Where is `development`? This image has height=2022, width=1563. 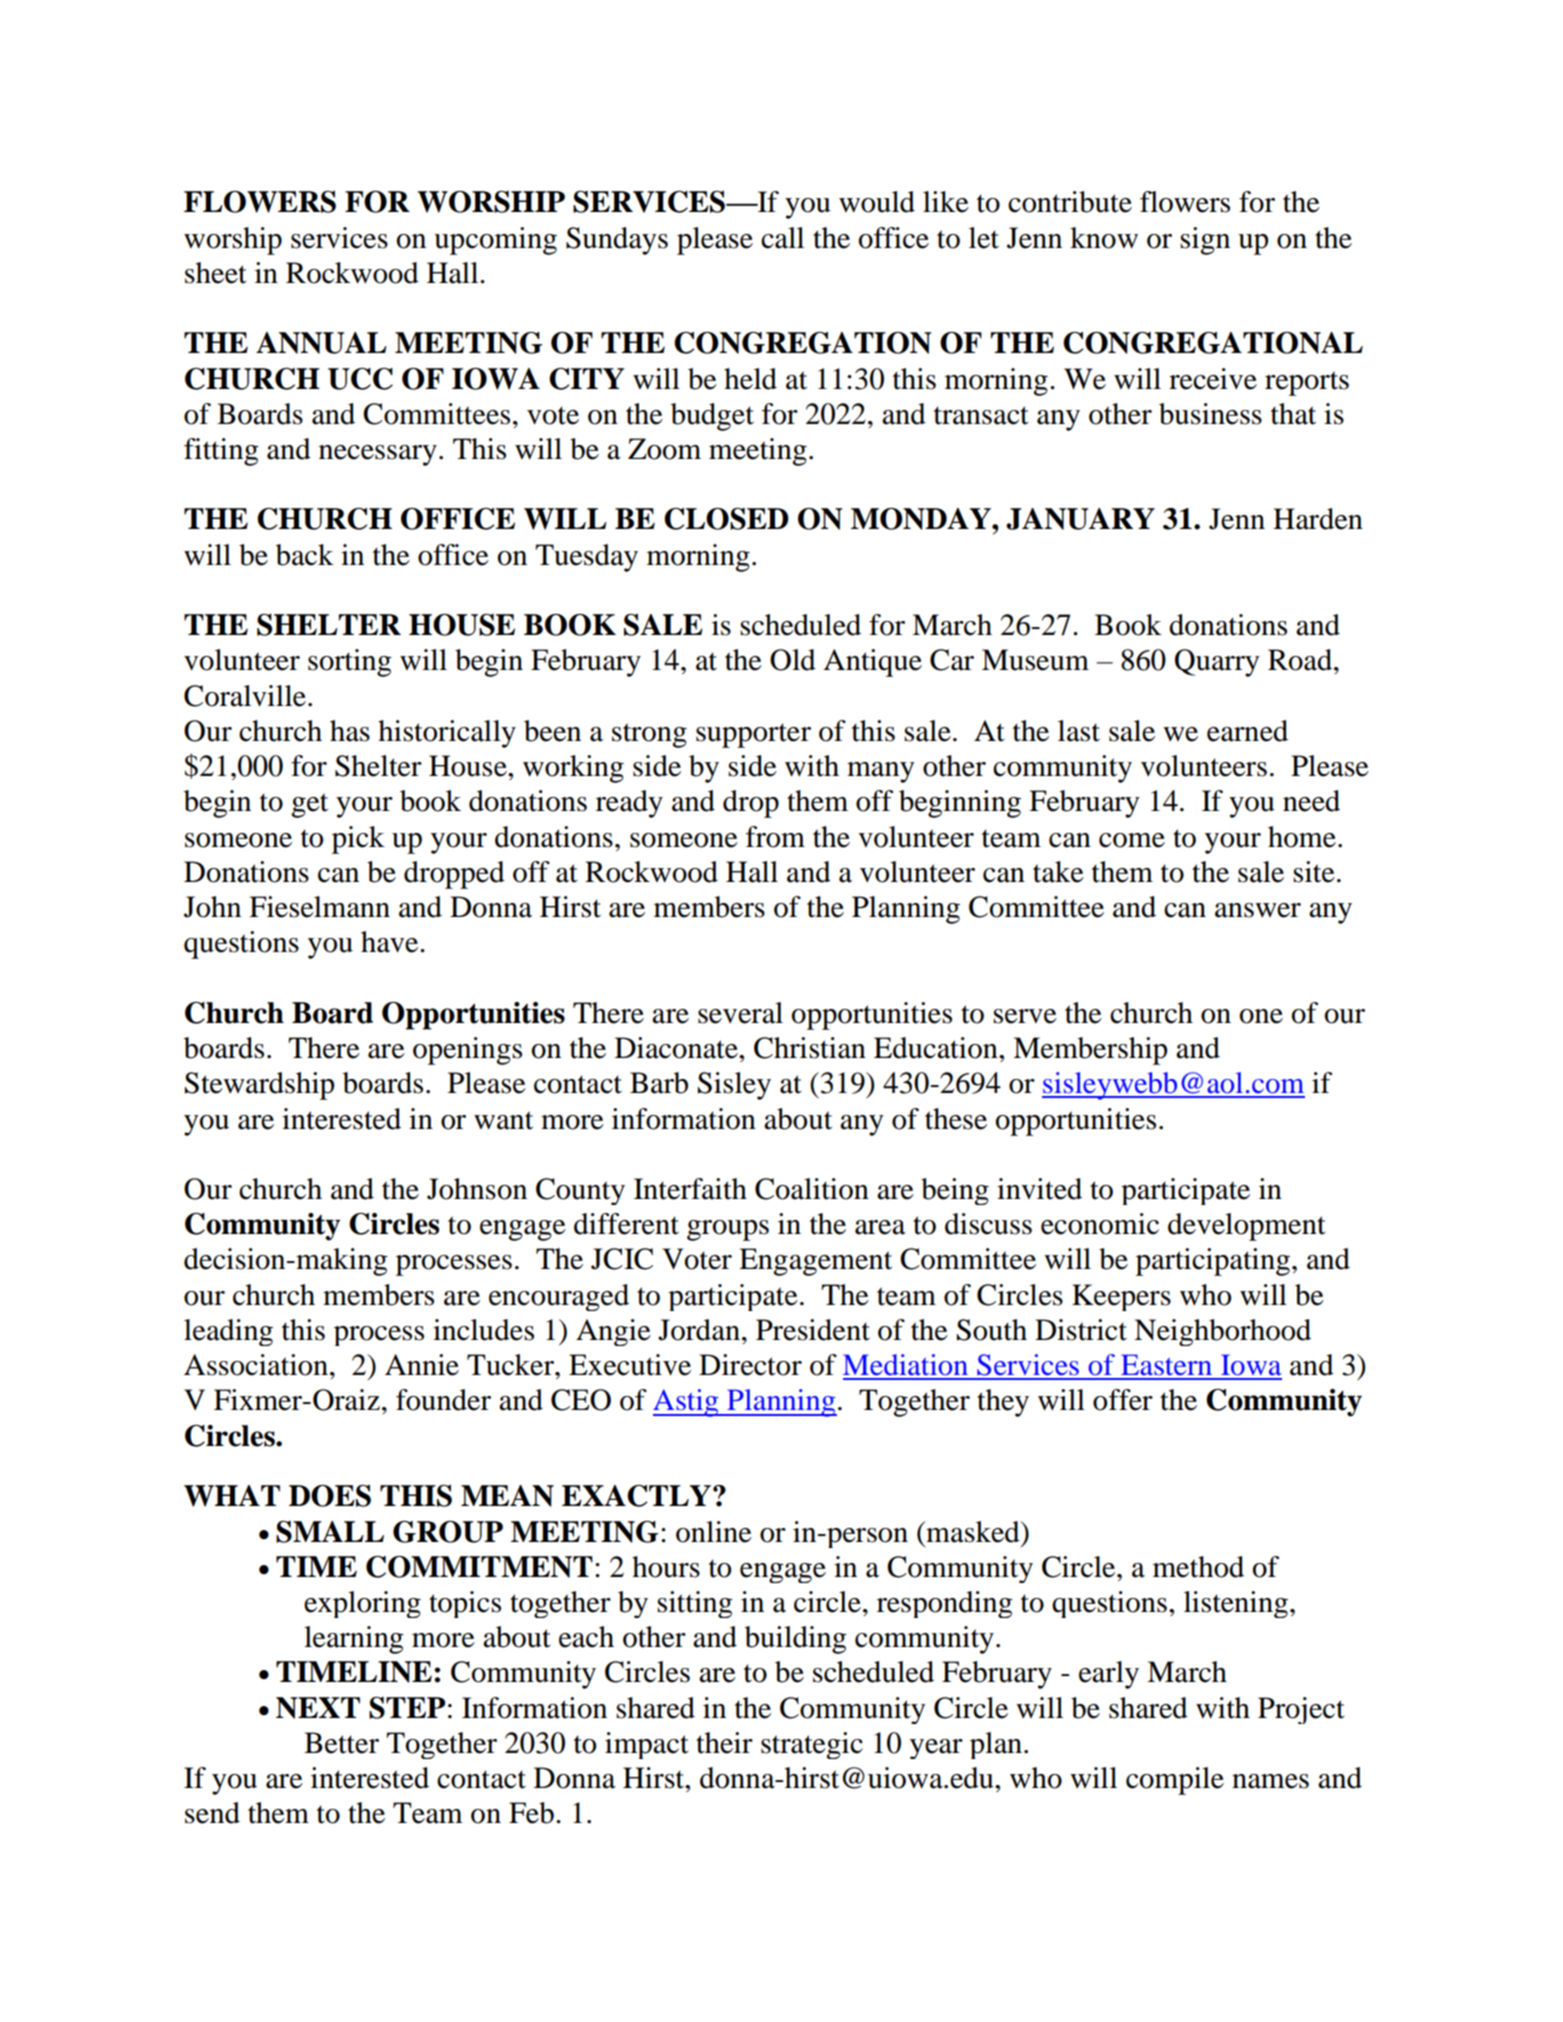
development is located at coordinates (1247, 1227).
